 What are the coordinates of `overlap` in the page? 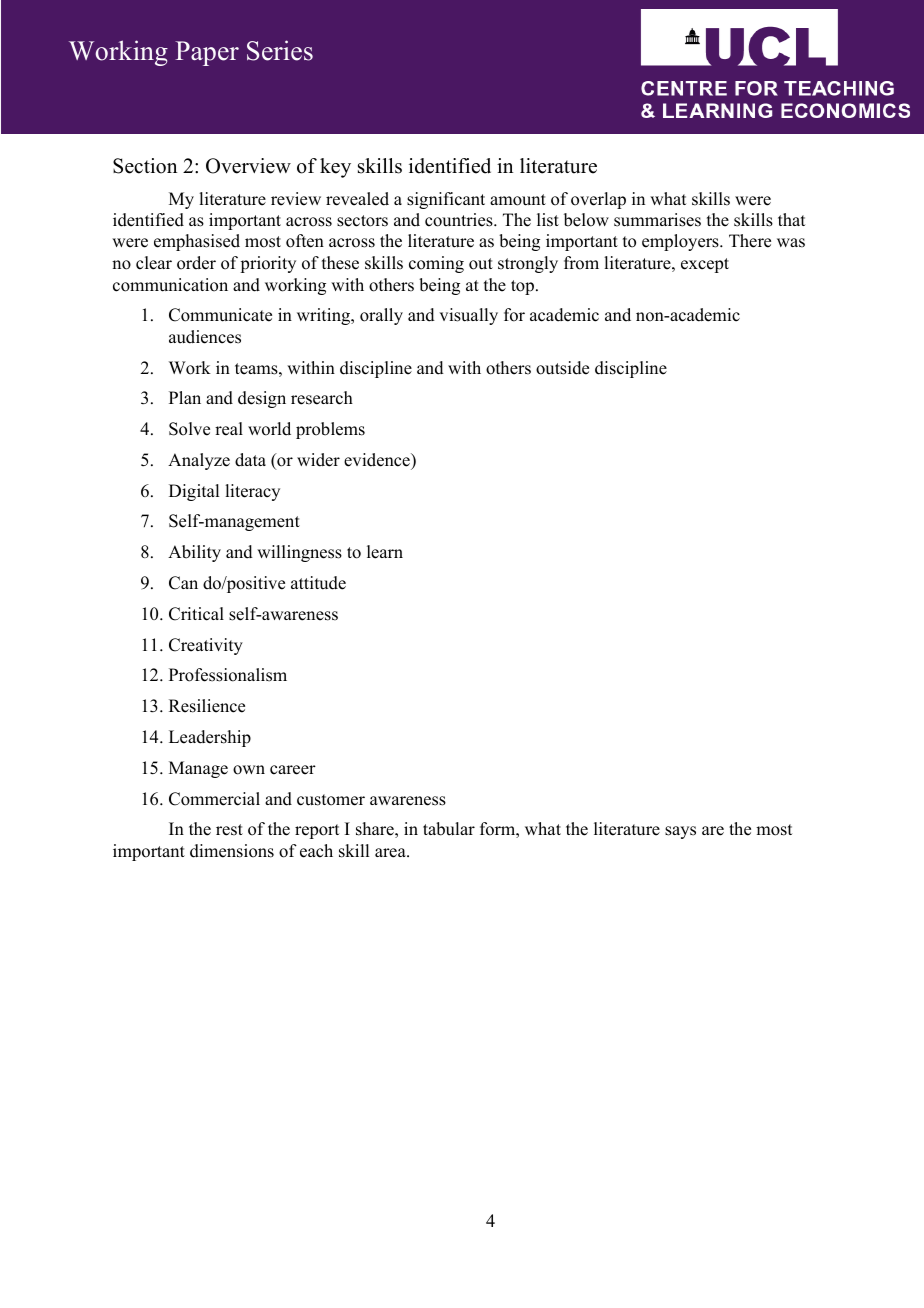 It's located at (598, 200).
